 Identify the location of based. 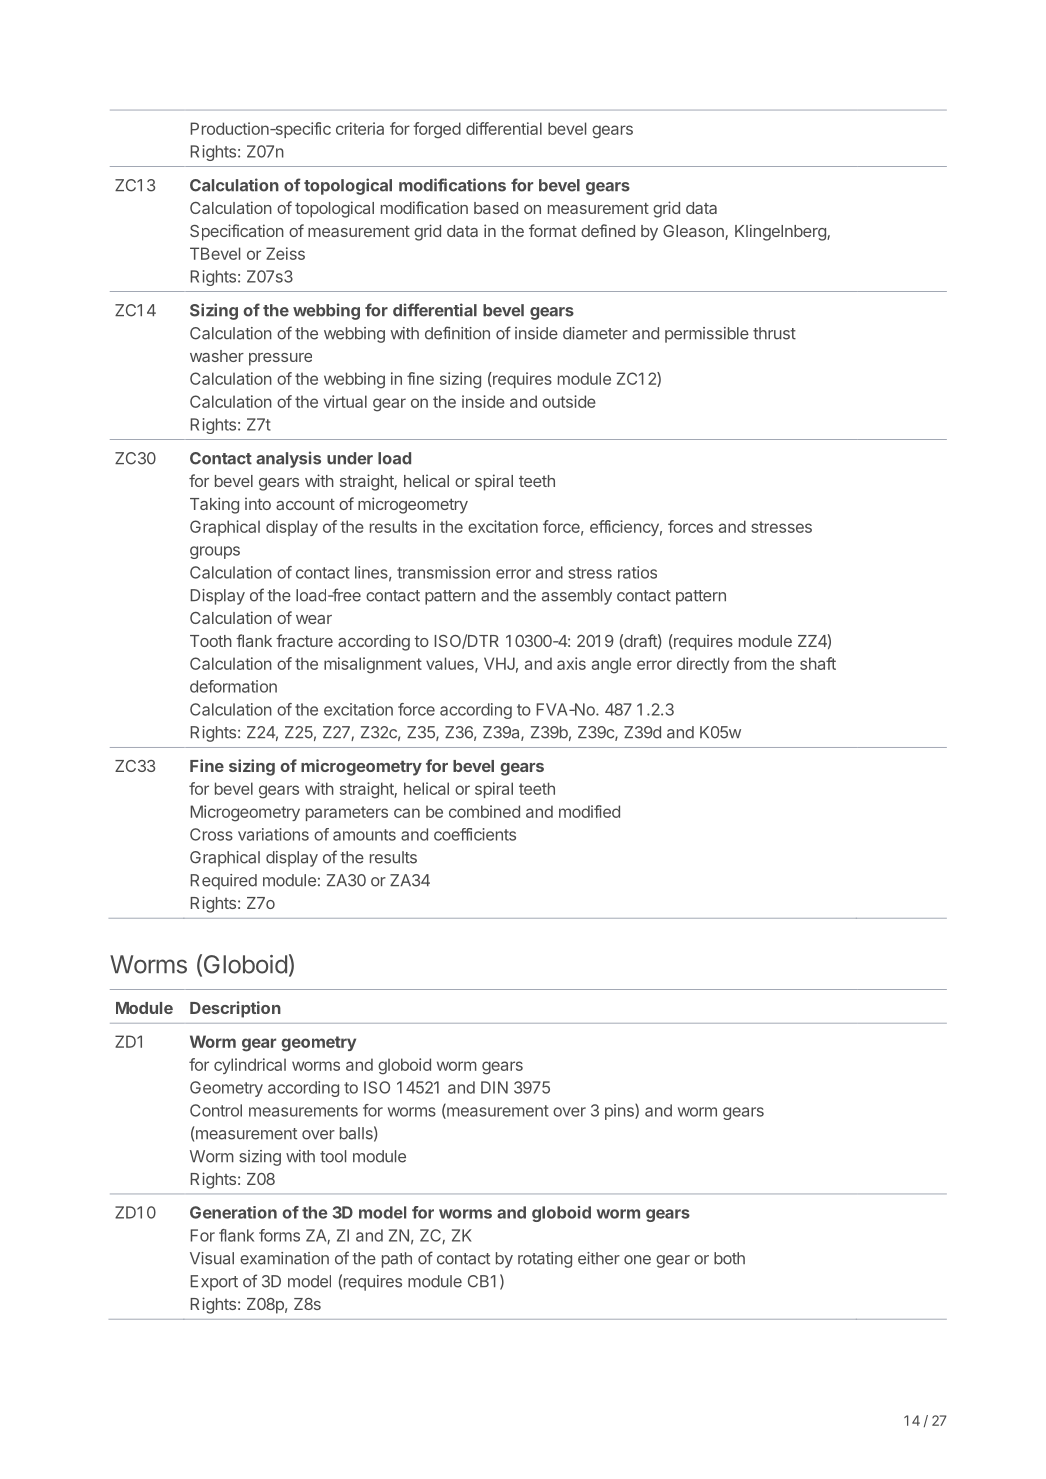
(496, 208).
